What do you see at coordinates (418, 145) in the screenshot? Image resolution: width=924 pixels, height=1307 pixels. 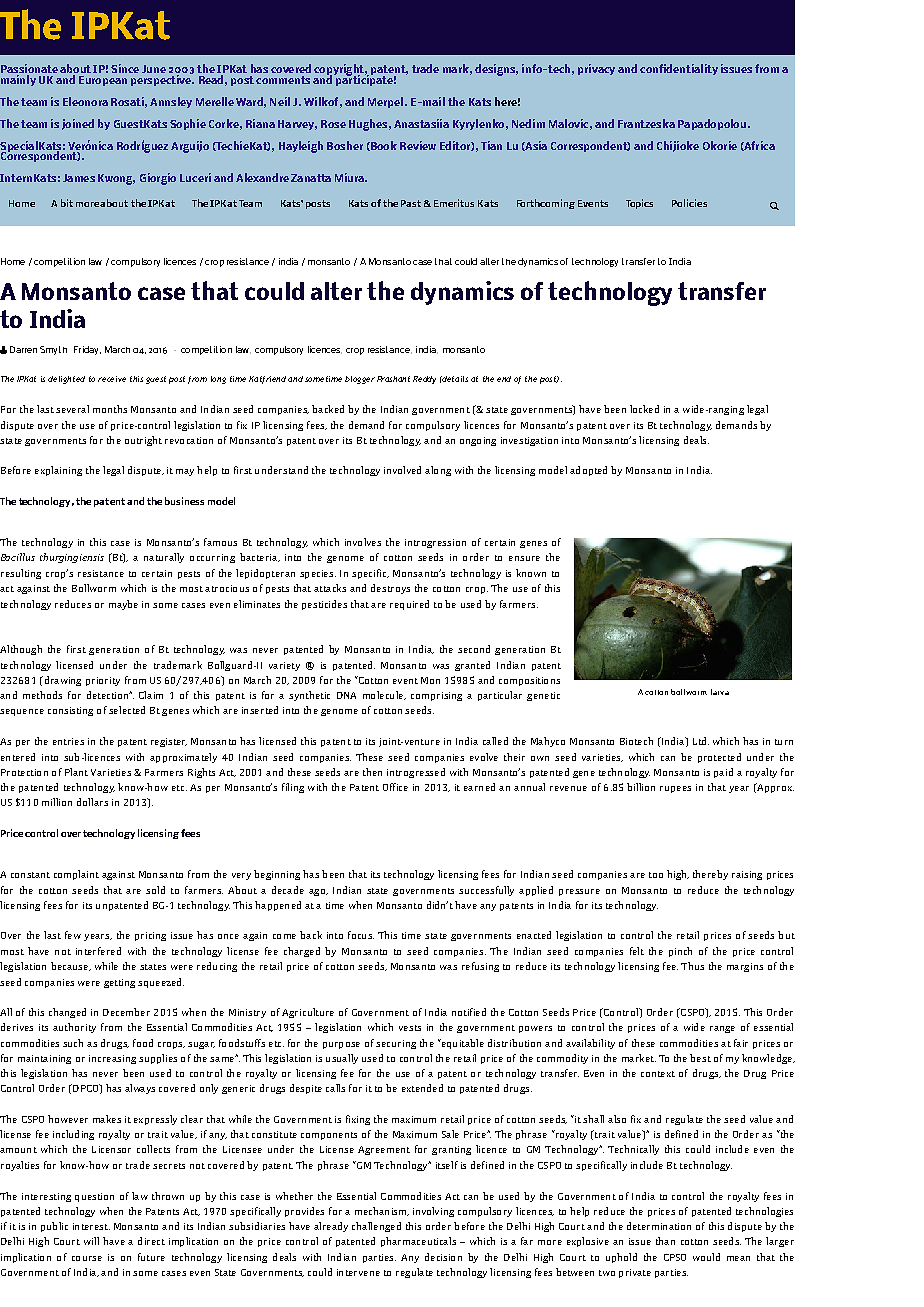 I see `Review` at bounding box center [418, 145].
